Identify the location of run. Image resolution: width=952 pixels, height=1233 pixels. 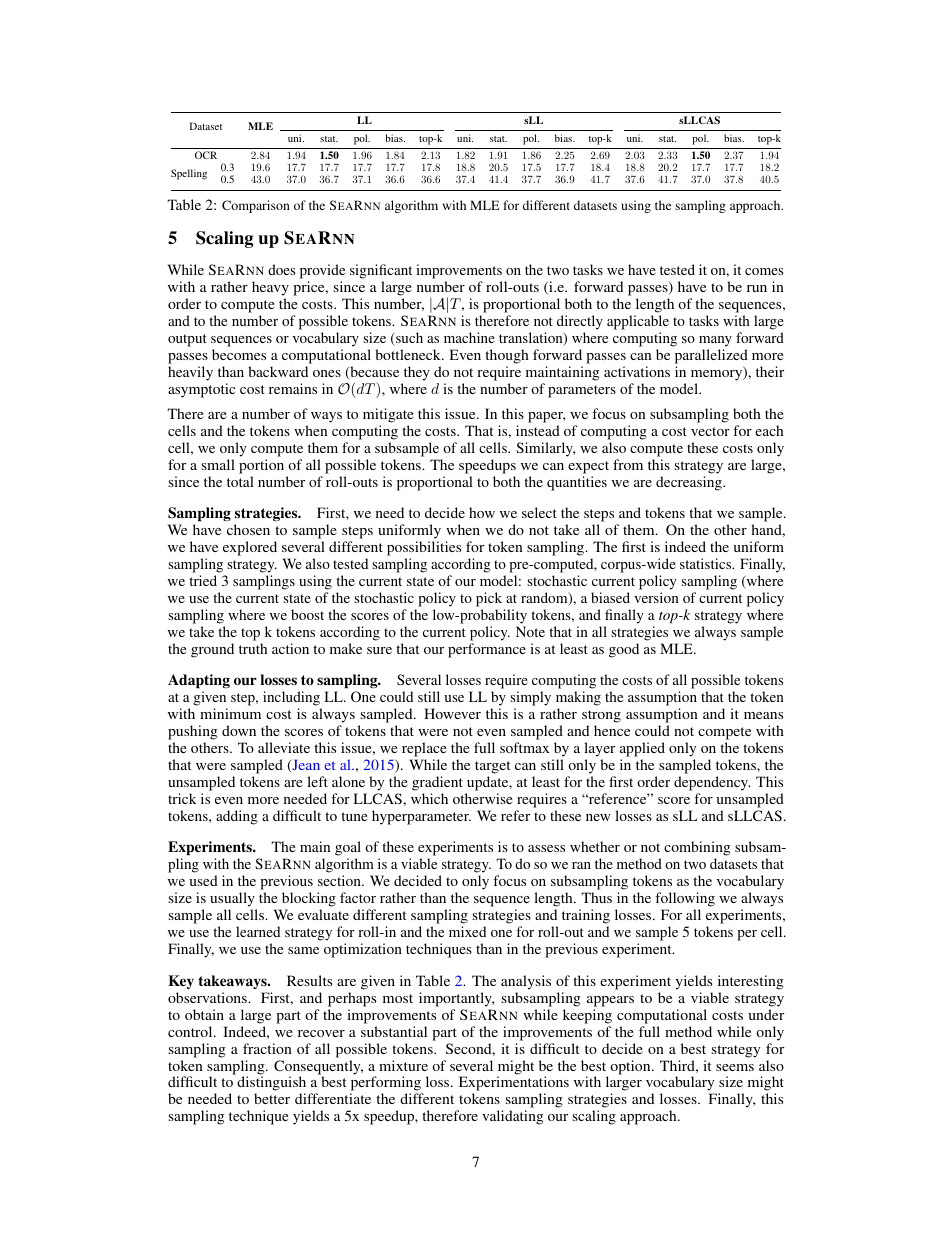
(757, 288).
